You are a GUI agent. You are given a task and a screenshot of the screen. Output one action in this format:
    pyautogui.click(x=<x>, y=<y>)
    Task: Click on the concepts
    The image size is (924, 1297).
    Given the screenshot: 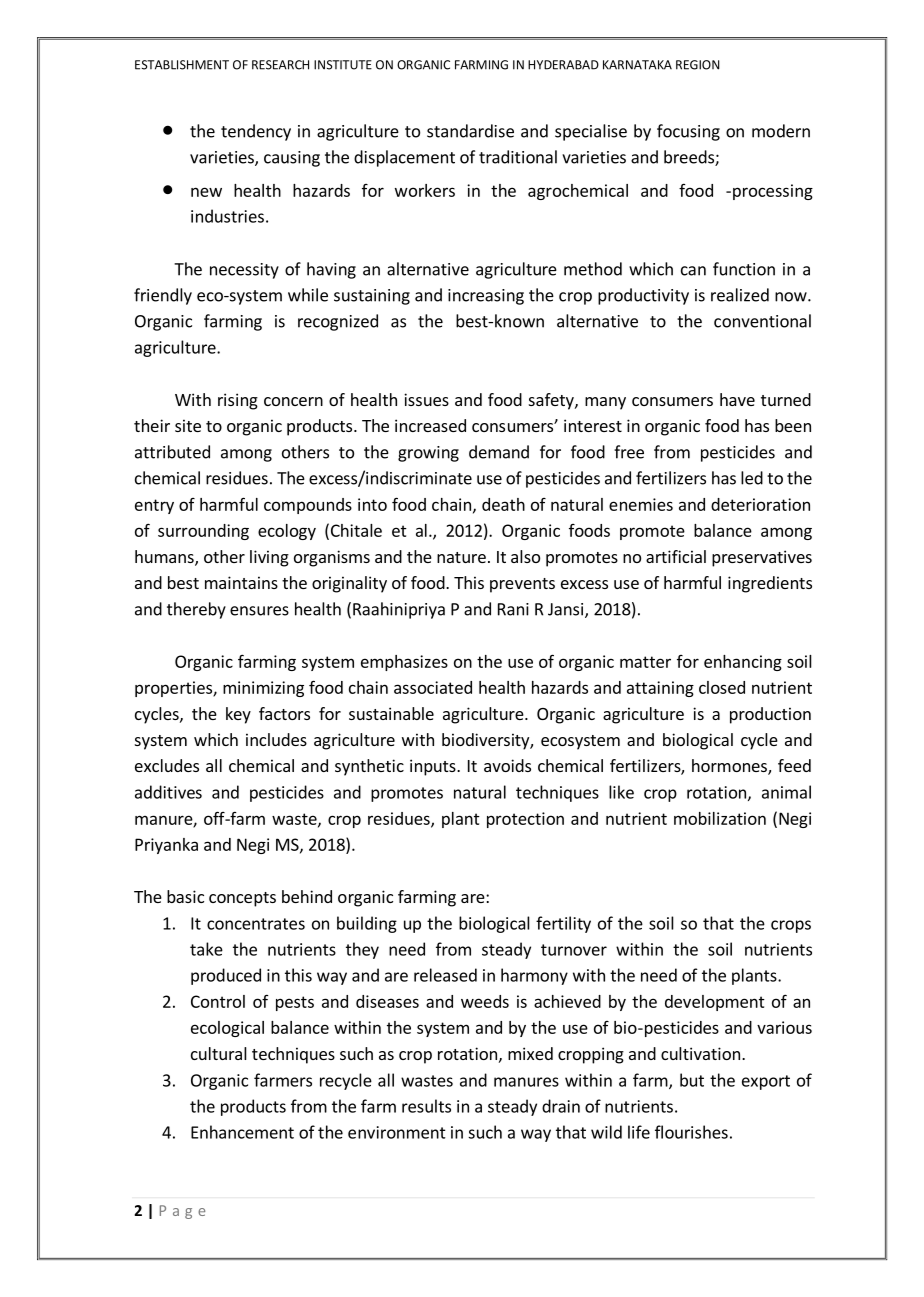 What is the action you would take?
    pyautogui.click(x=242, y=899)
